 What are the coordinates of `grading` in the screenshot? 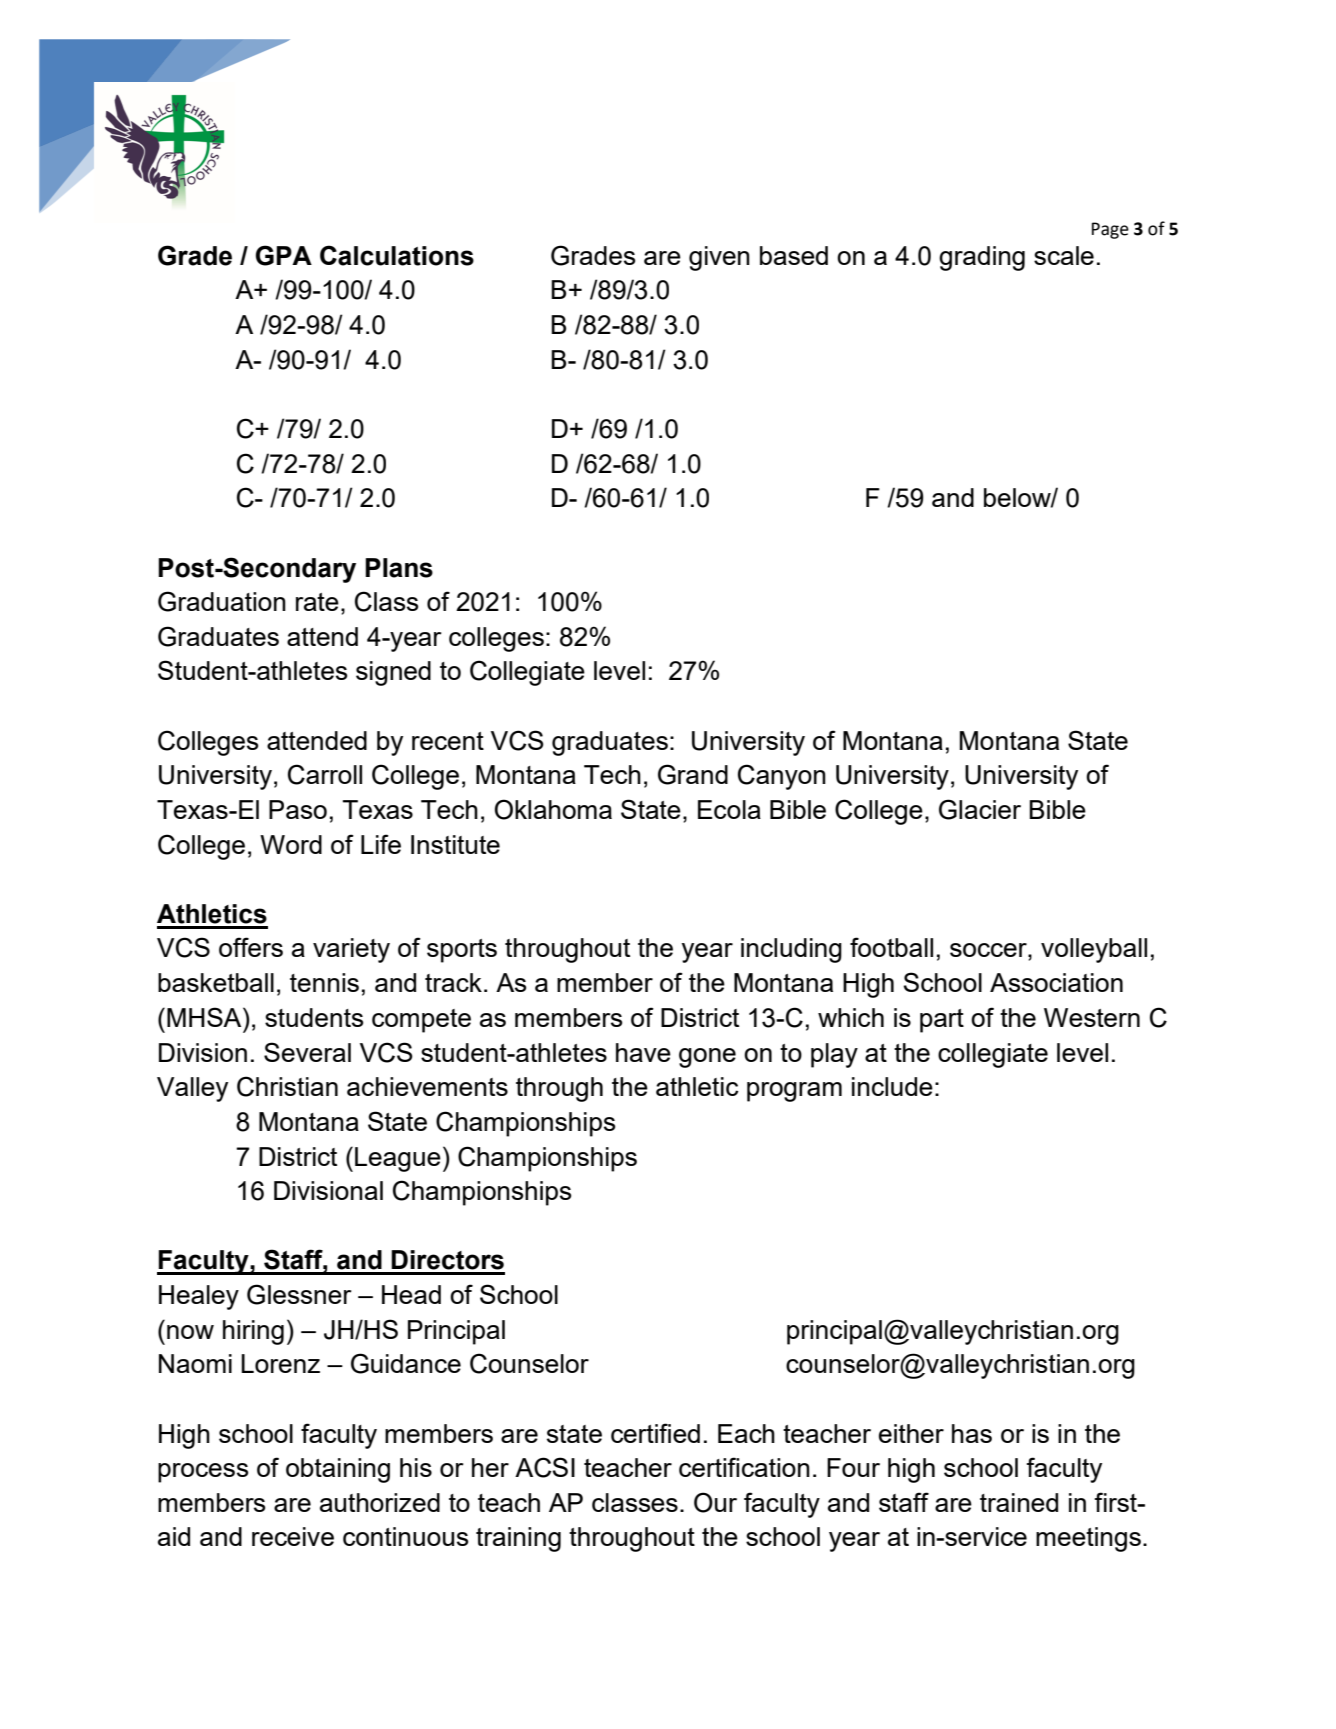 It's located at (982, 258).
